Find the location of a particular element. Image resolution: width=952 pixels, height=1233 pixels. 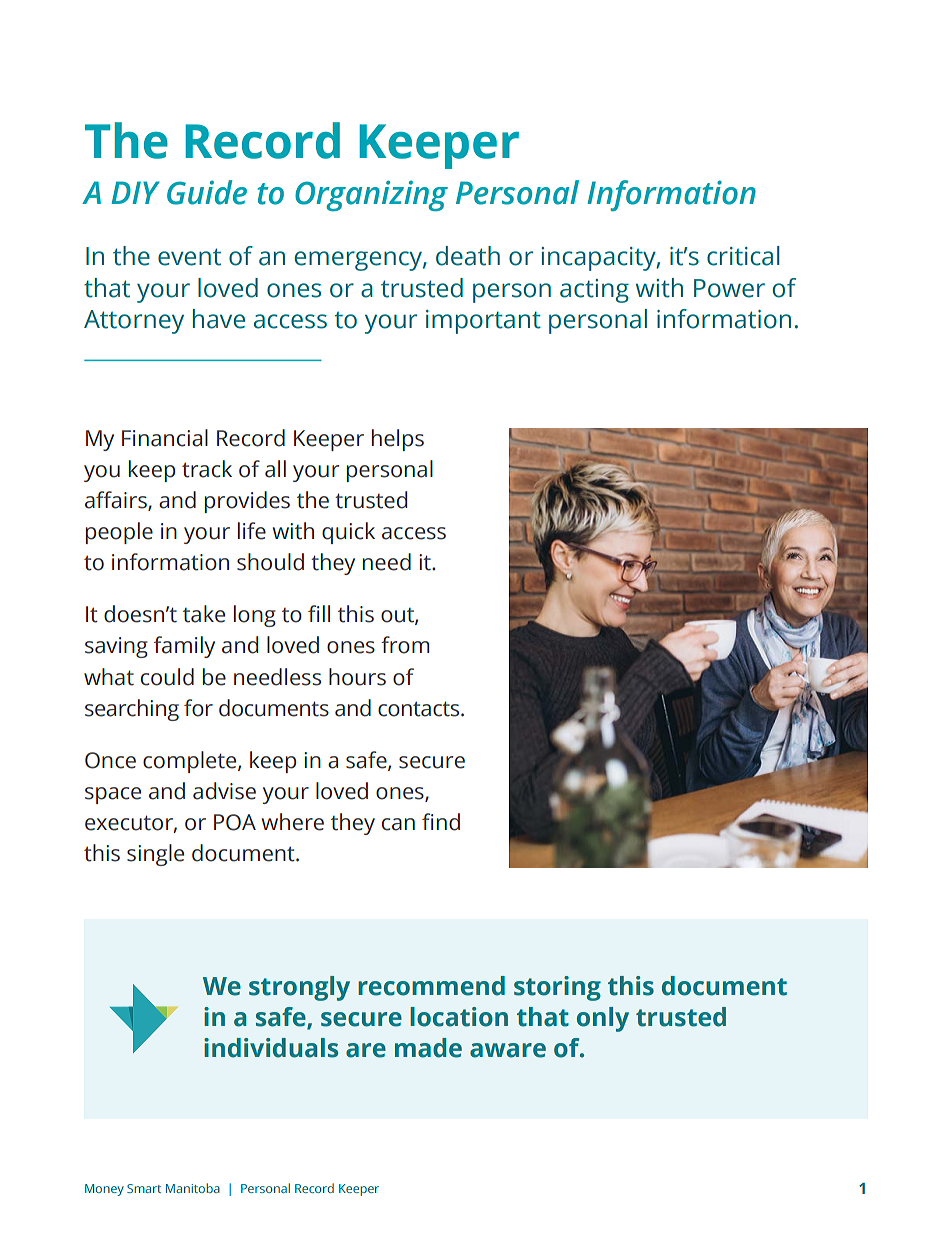

death is located at coordinates (468, 256).
